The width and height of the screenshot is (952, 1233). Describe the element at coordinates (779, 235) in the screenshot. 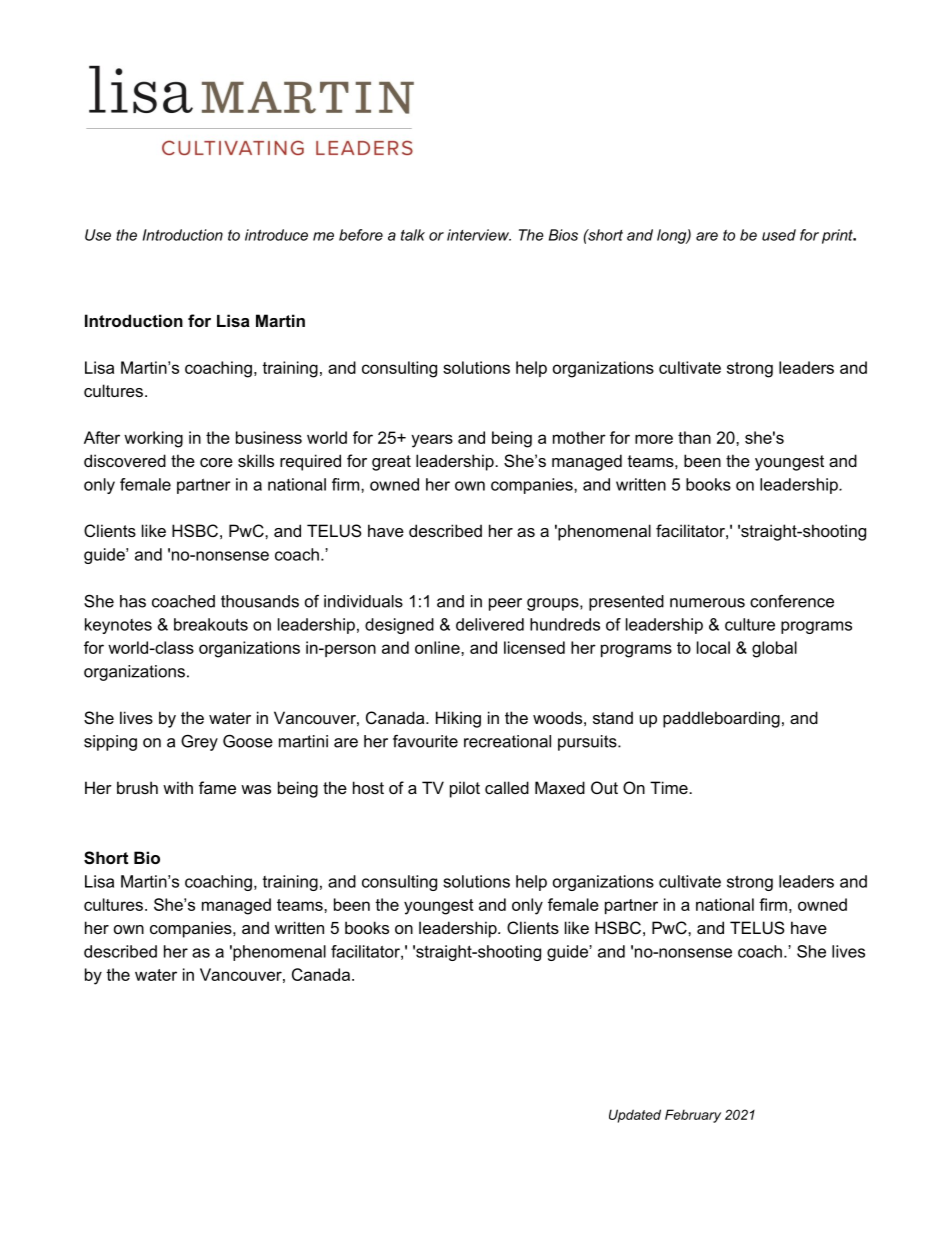

I see `used` at that location.
